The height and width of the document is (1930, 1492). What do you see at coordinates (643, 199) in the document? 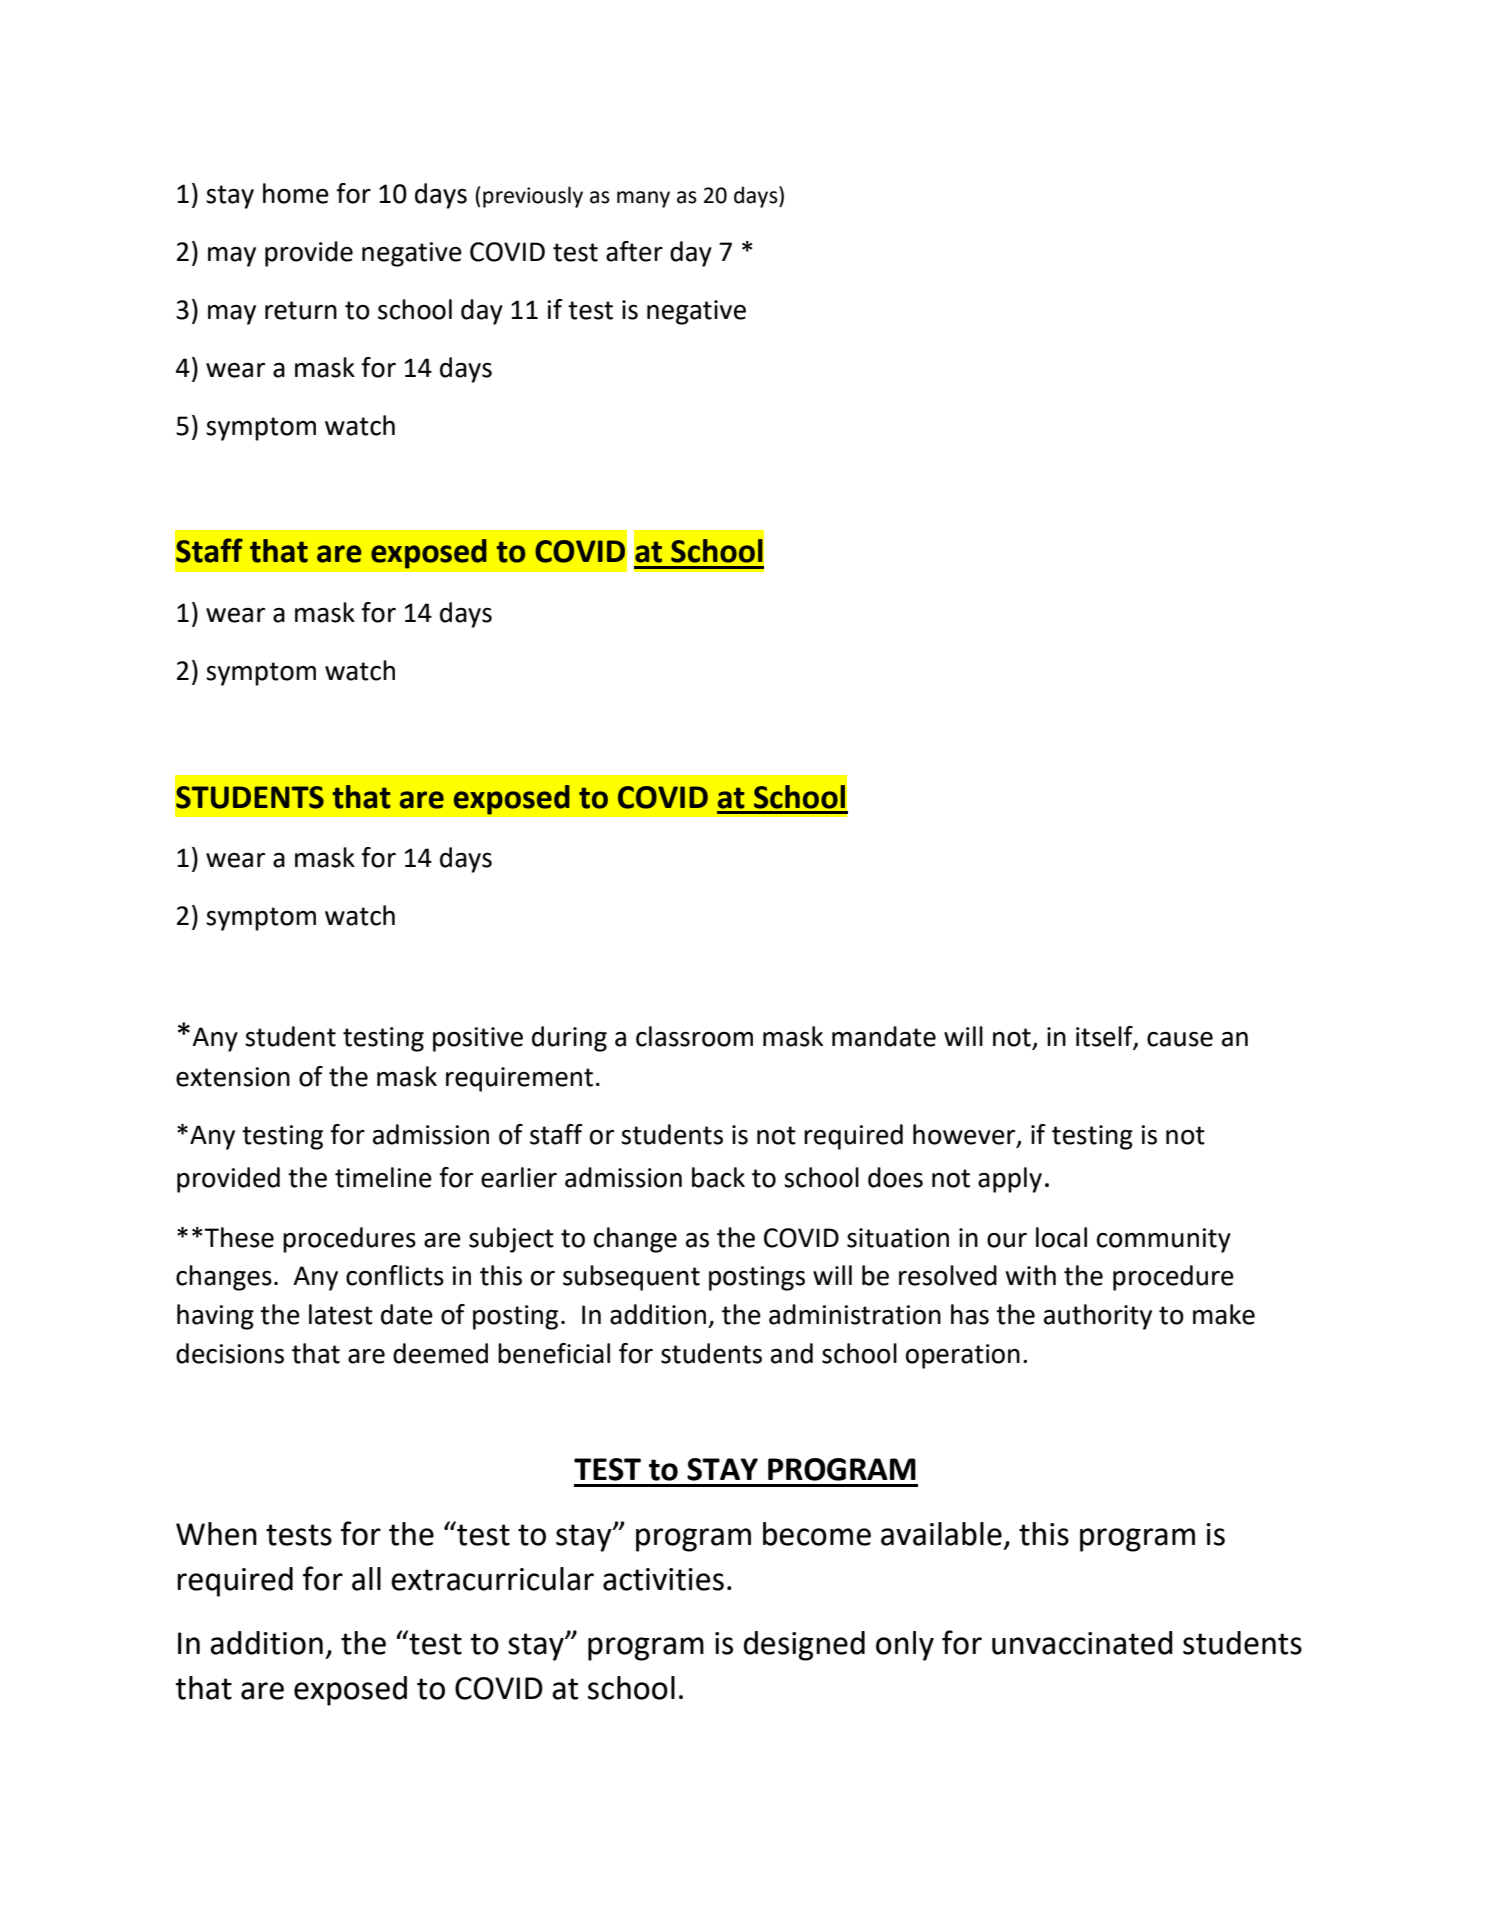
I see `many` at bounding box center [643, 199].
